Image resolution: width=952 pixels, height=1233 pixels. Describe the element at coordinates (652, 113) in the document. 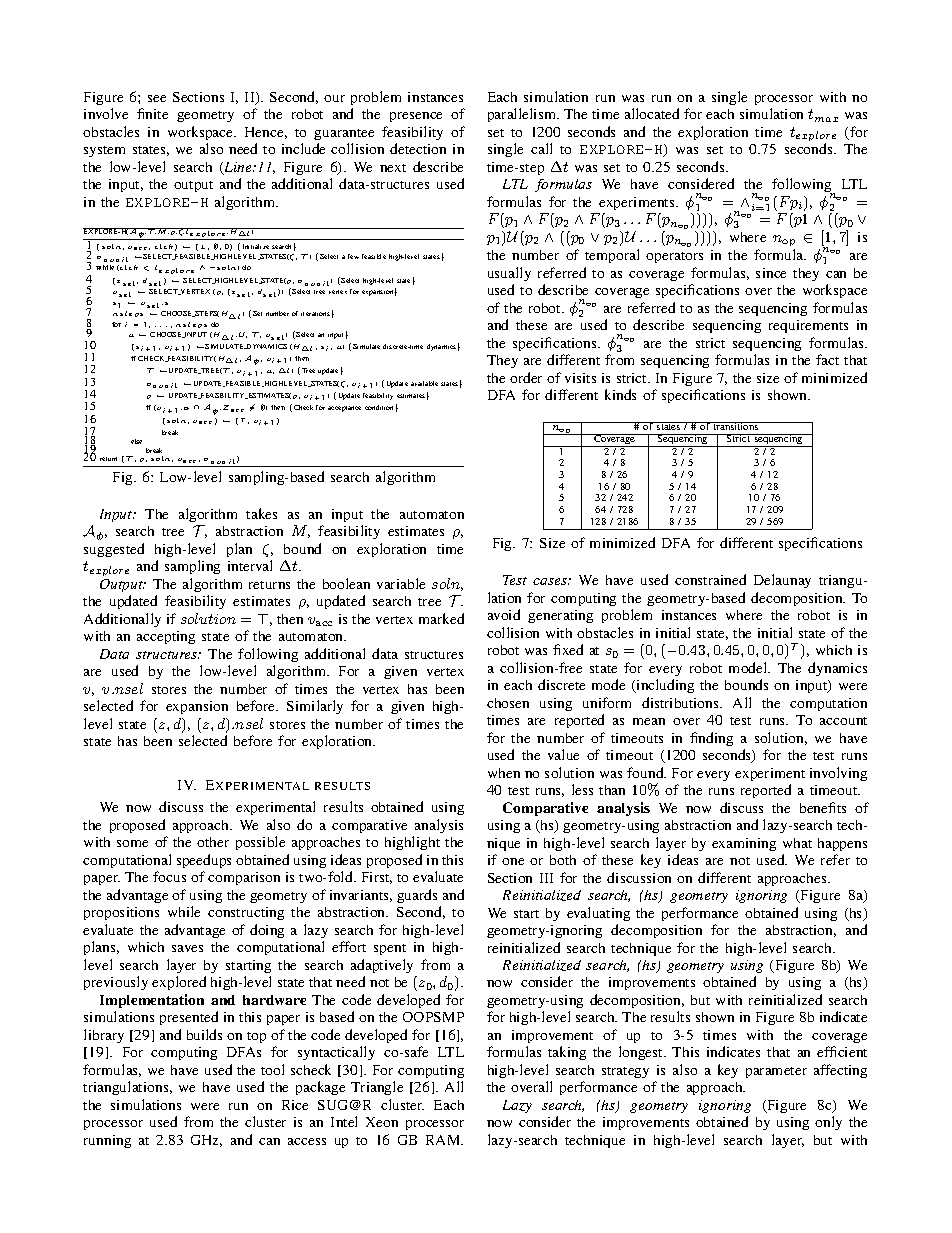

I see `allocated` at that location.
